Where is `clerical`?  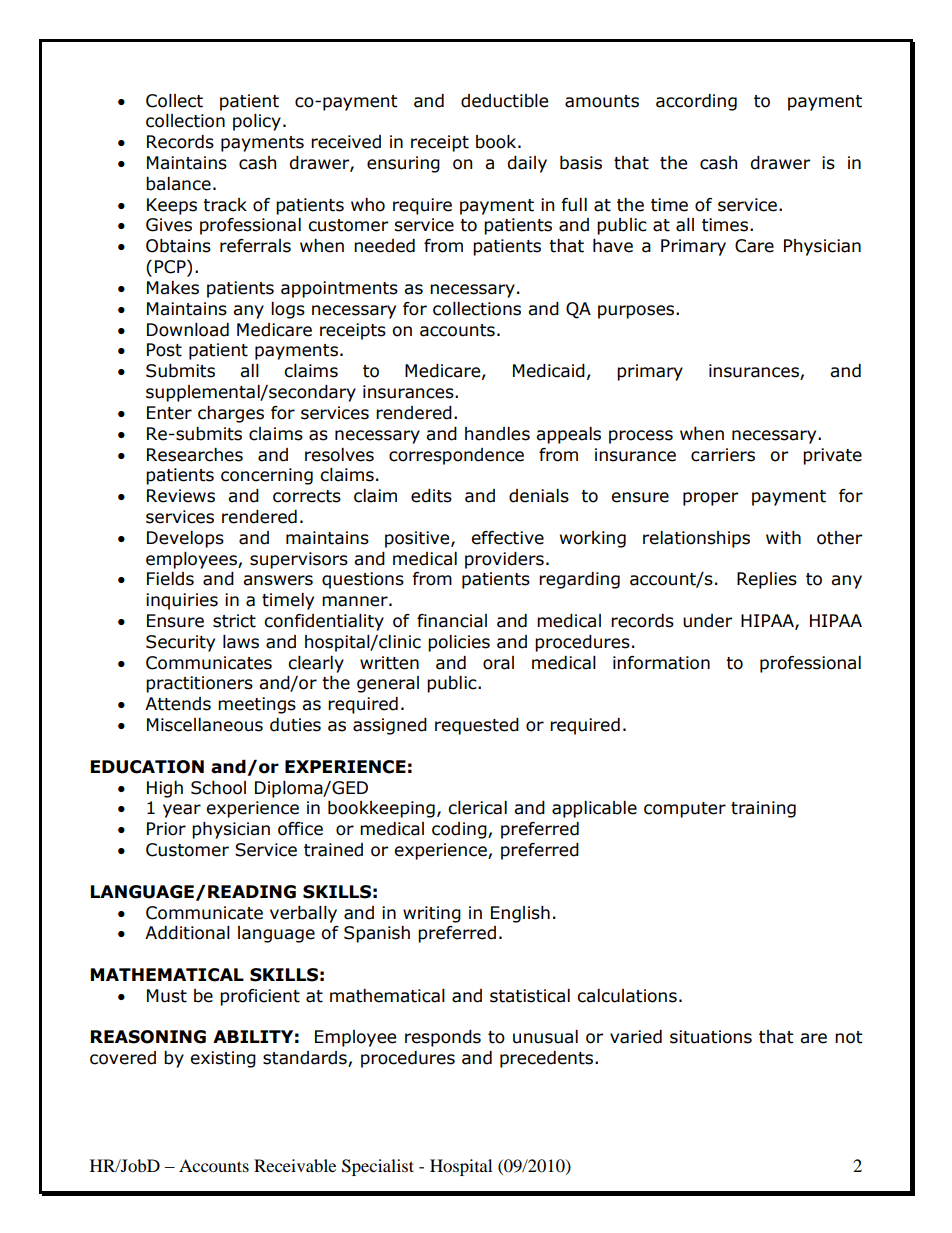
clerical is located at coordinates (477, 808).
